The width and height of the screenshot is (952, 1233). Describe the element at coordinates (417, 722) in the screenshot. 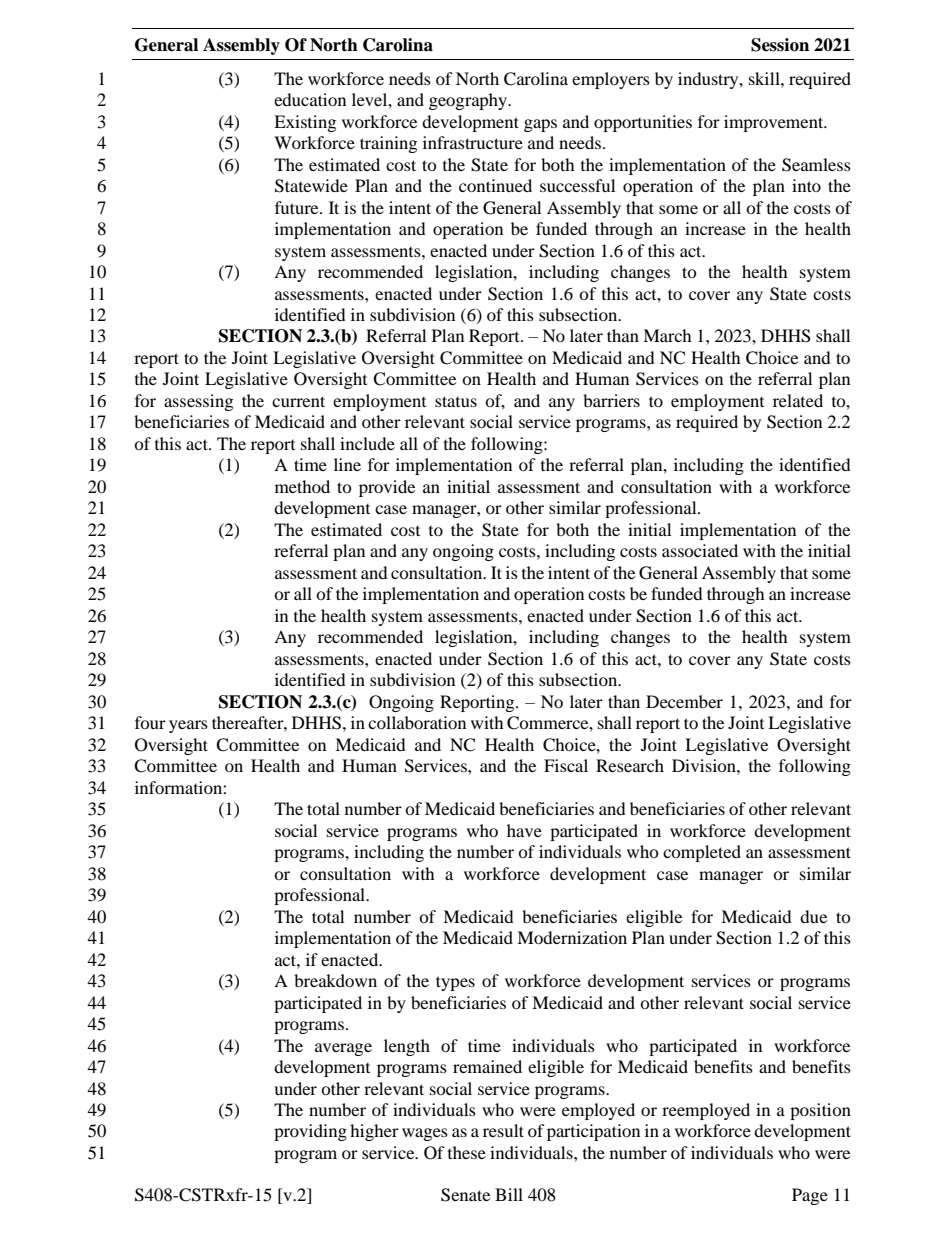

I see `collaboration` at that location.
